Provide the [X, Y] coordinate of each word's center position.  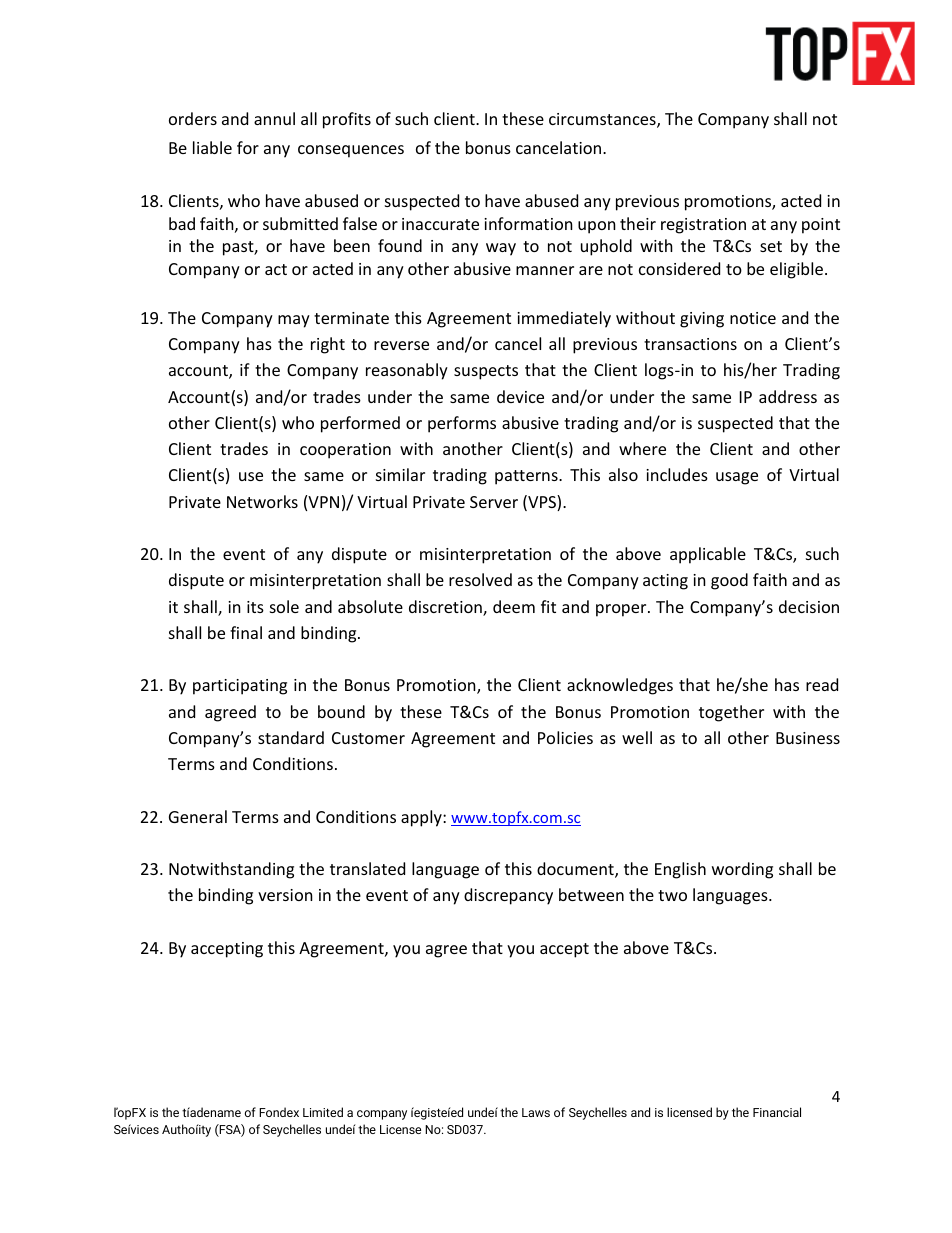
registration [703, 226]
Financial [777, 1112]
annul [274, 118]
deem [514, 606]
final [246, 632]
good [729, 581]
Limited [323, 1112]
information [528, 223]
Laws [536, 1112]
